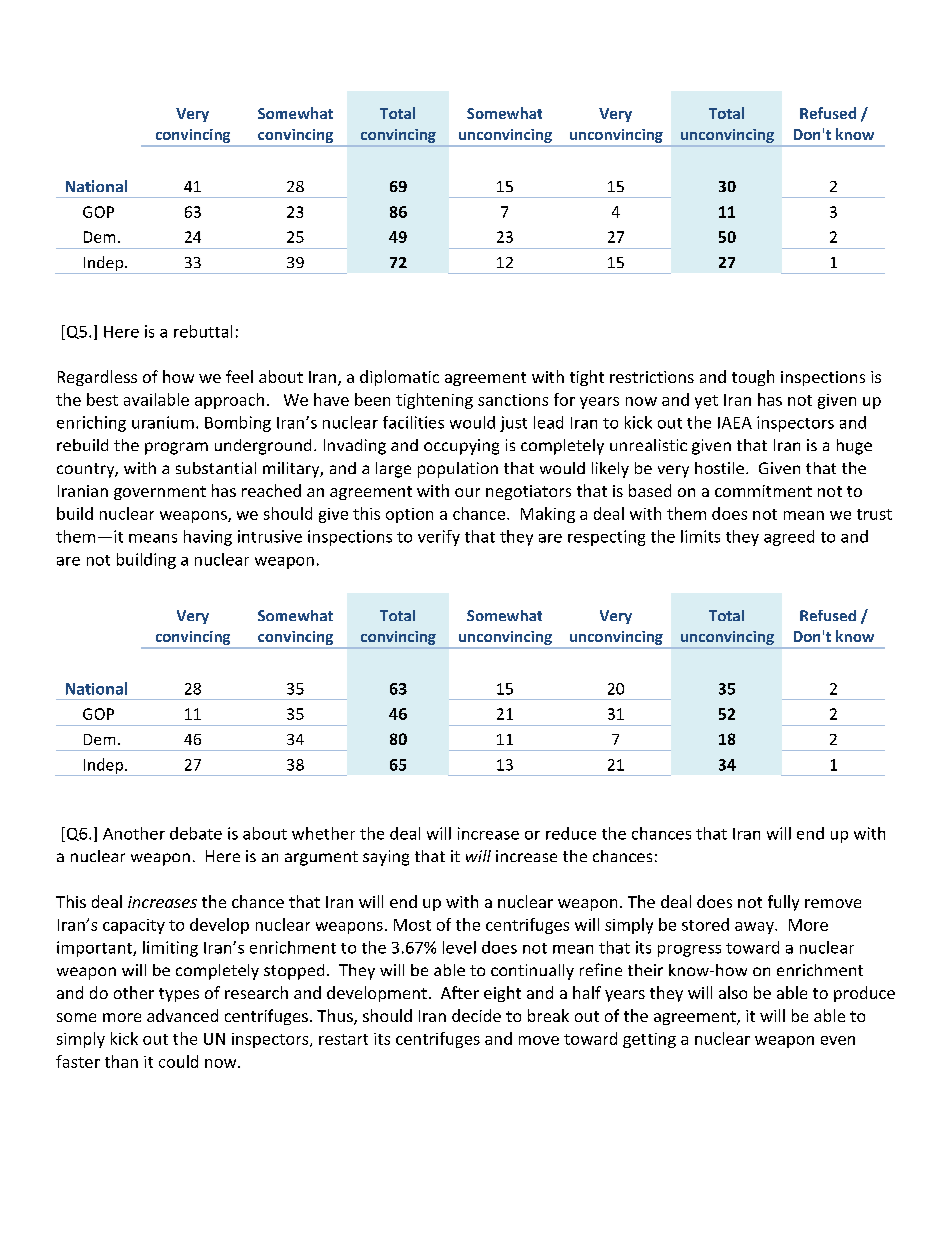 This document has height=1233, width=952. What do you see at coordinates (700, 536) in the document?
I see `limits` at bounding box center [700, 536].
